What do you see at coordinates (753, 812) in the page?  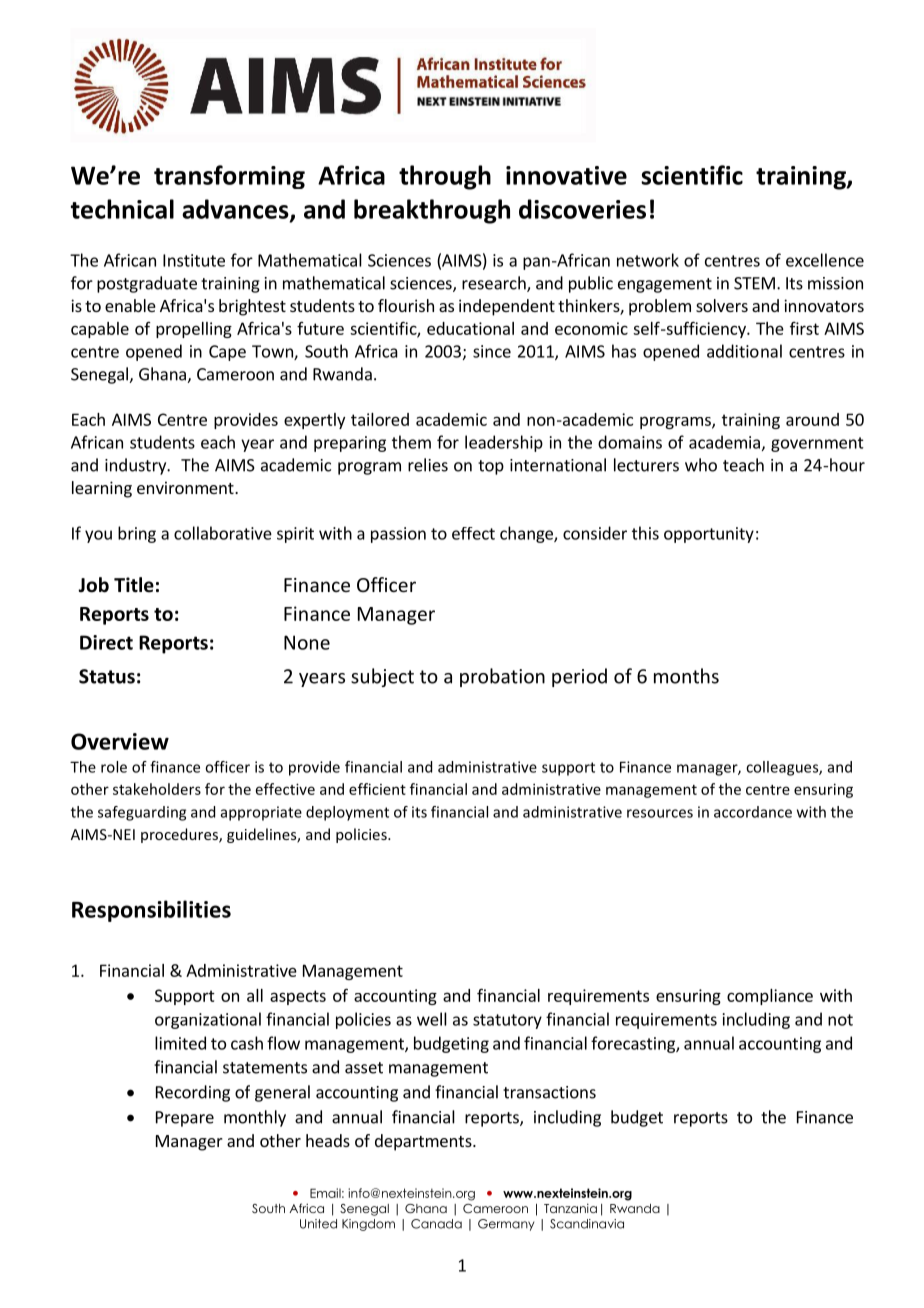 I see `accordance` at bounding box center [753, 812].
